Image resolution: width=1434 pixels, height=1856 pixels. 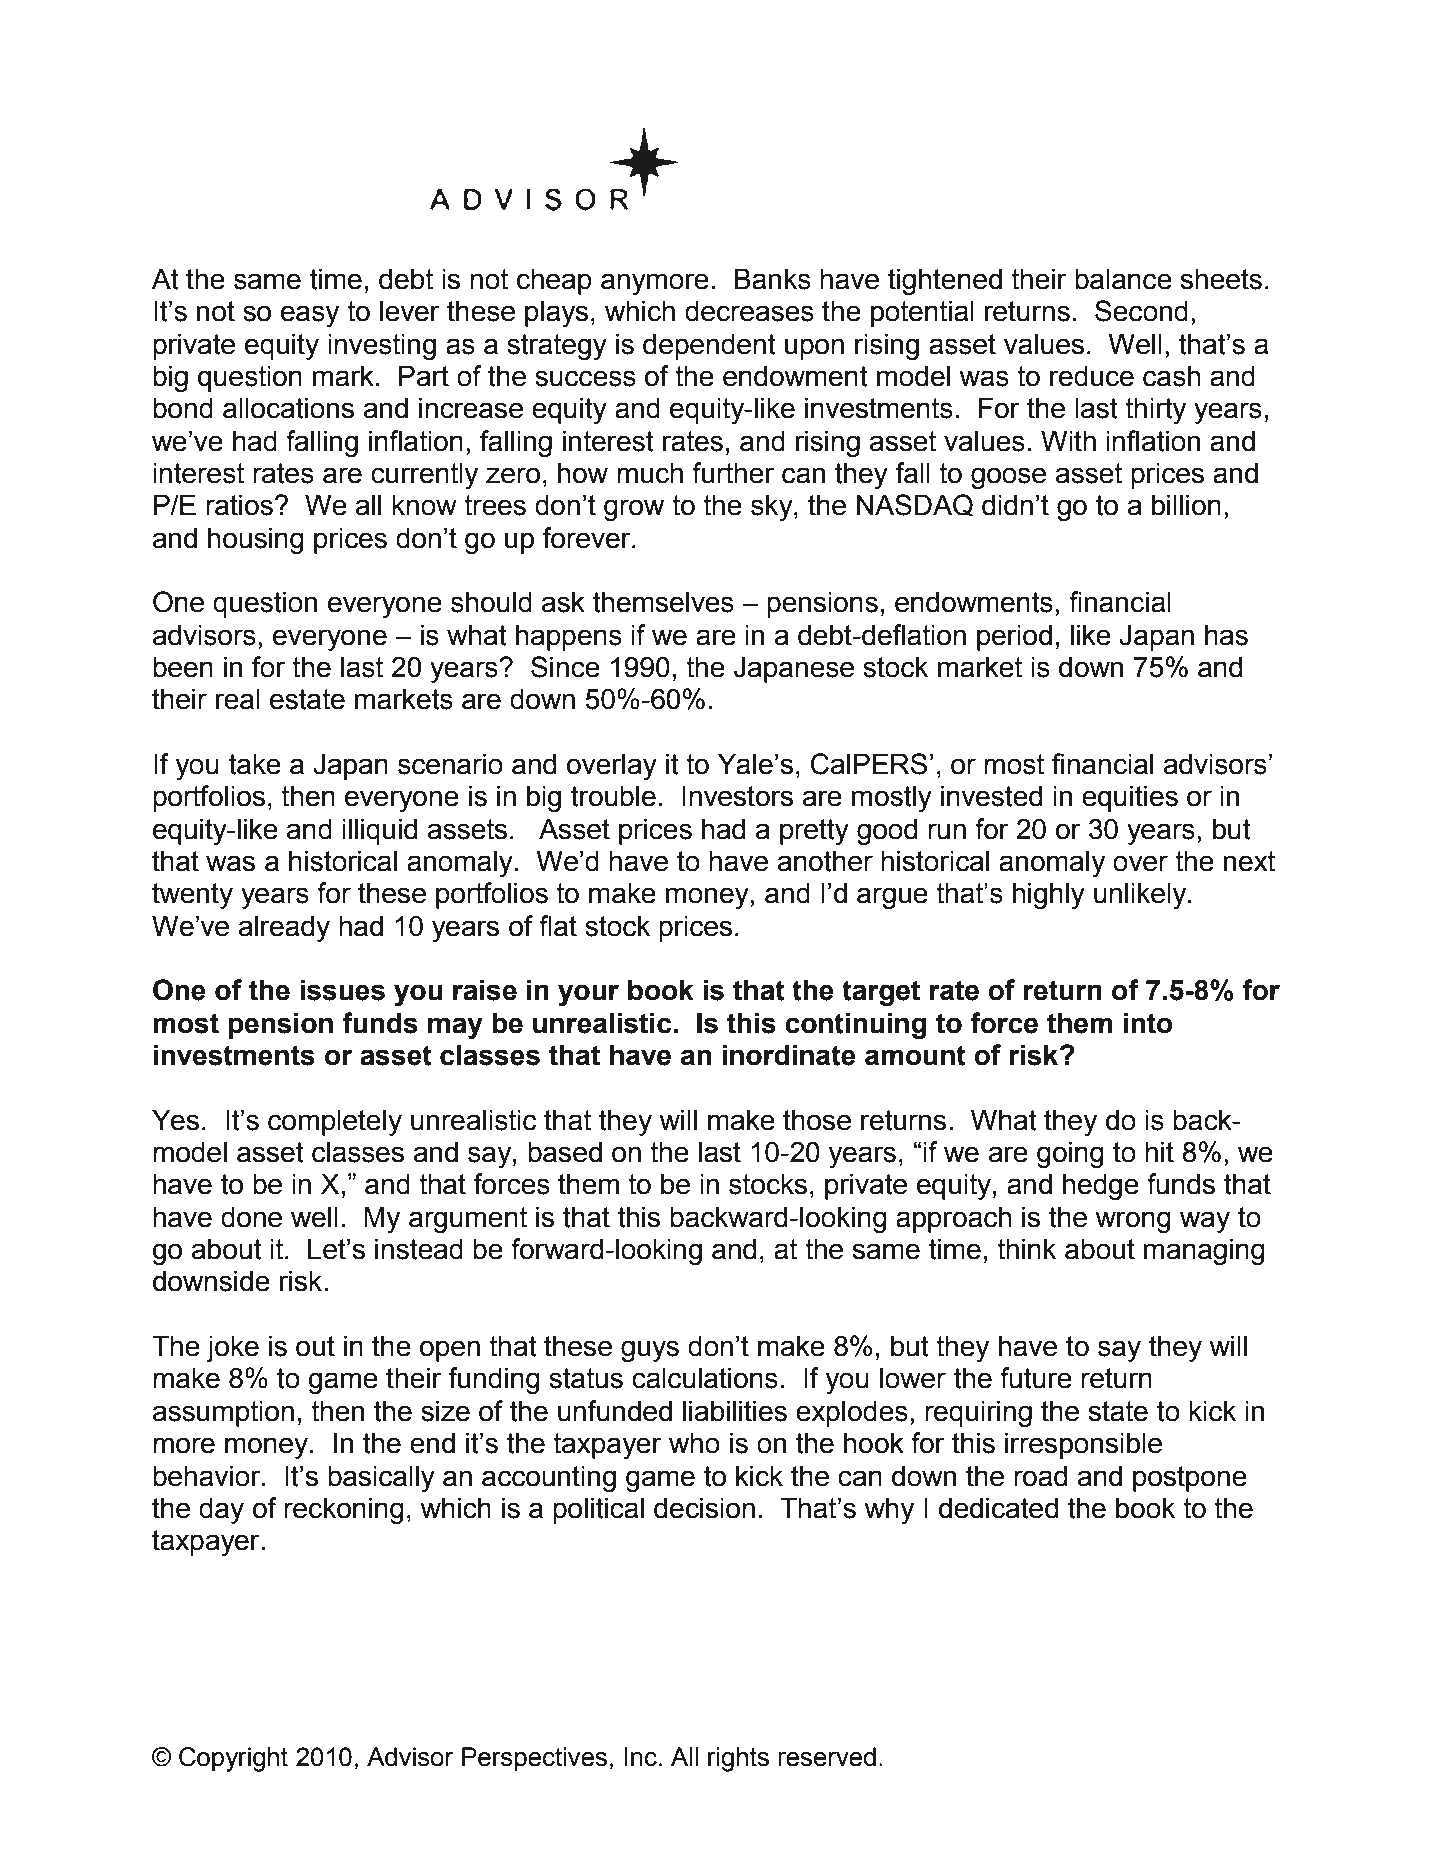 What do you see at coordinates (565, 667) in the screenshot?
I see `Since` at bounding box center [565, 667].
